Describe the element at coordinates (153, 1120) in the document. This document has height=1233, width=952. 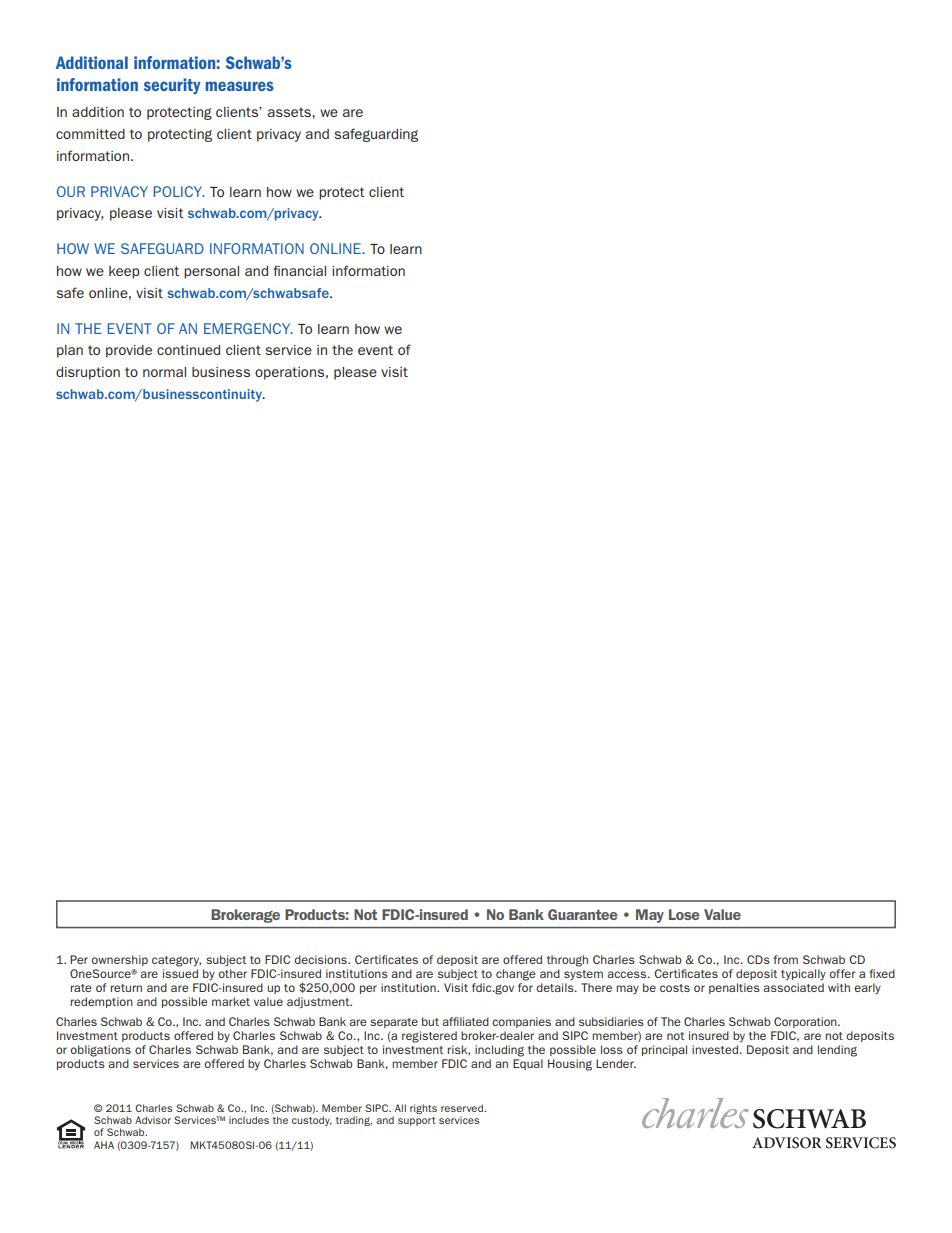
I see `Advisor` at that location.
